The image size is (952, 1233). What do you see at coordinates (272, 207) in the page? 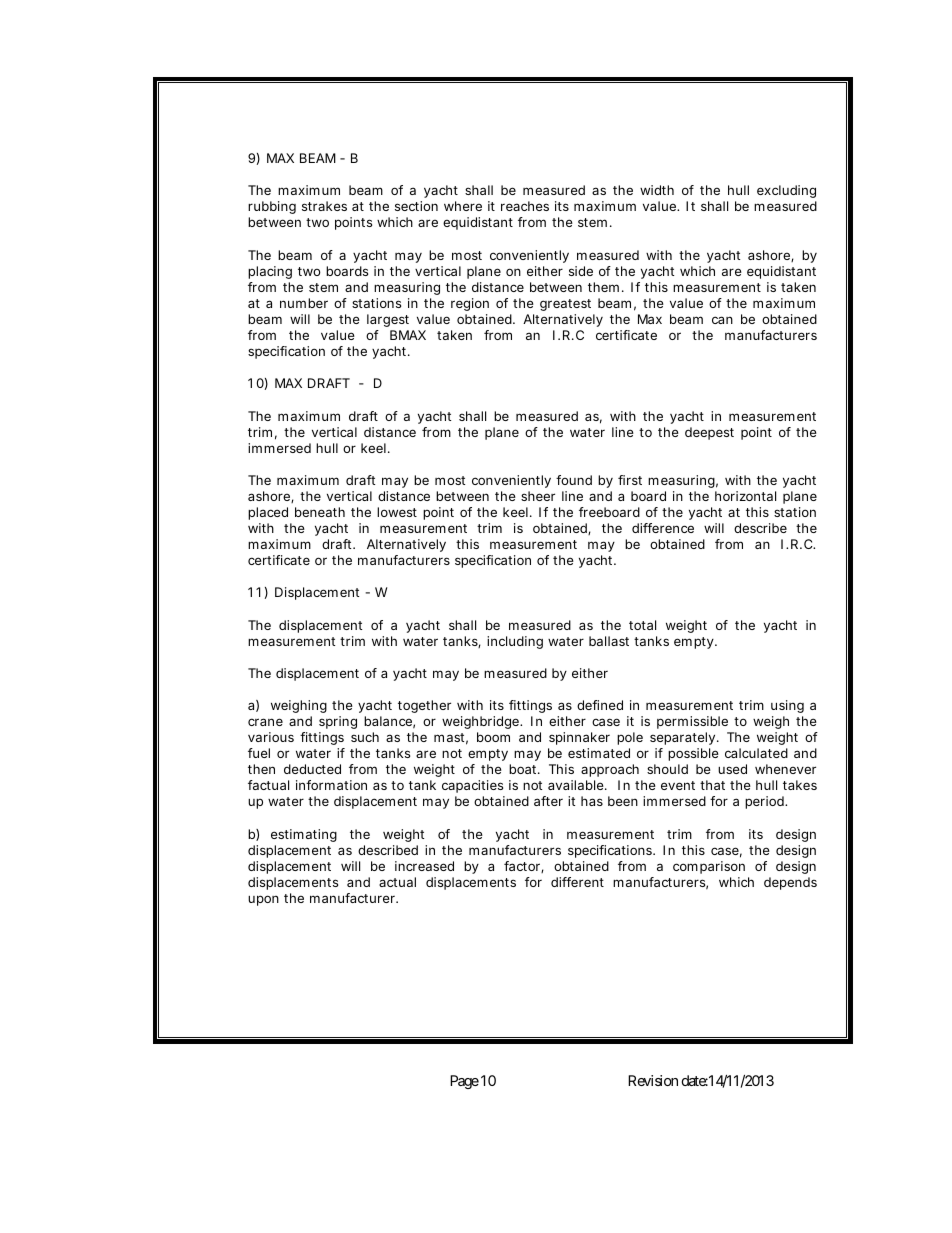
I see `rubbing` at bounding box center [272, 207].
